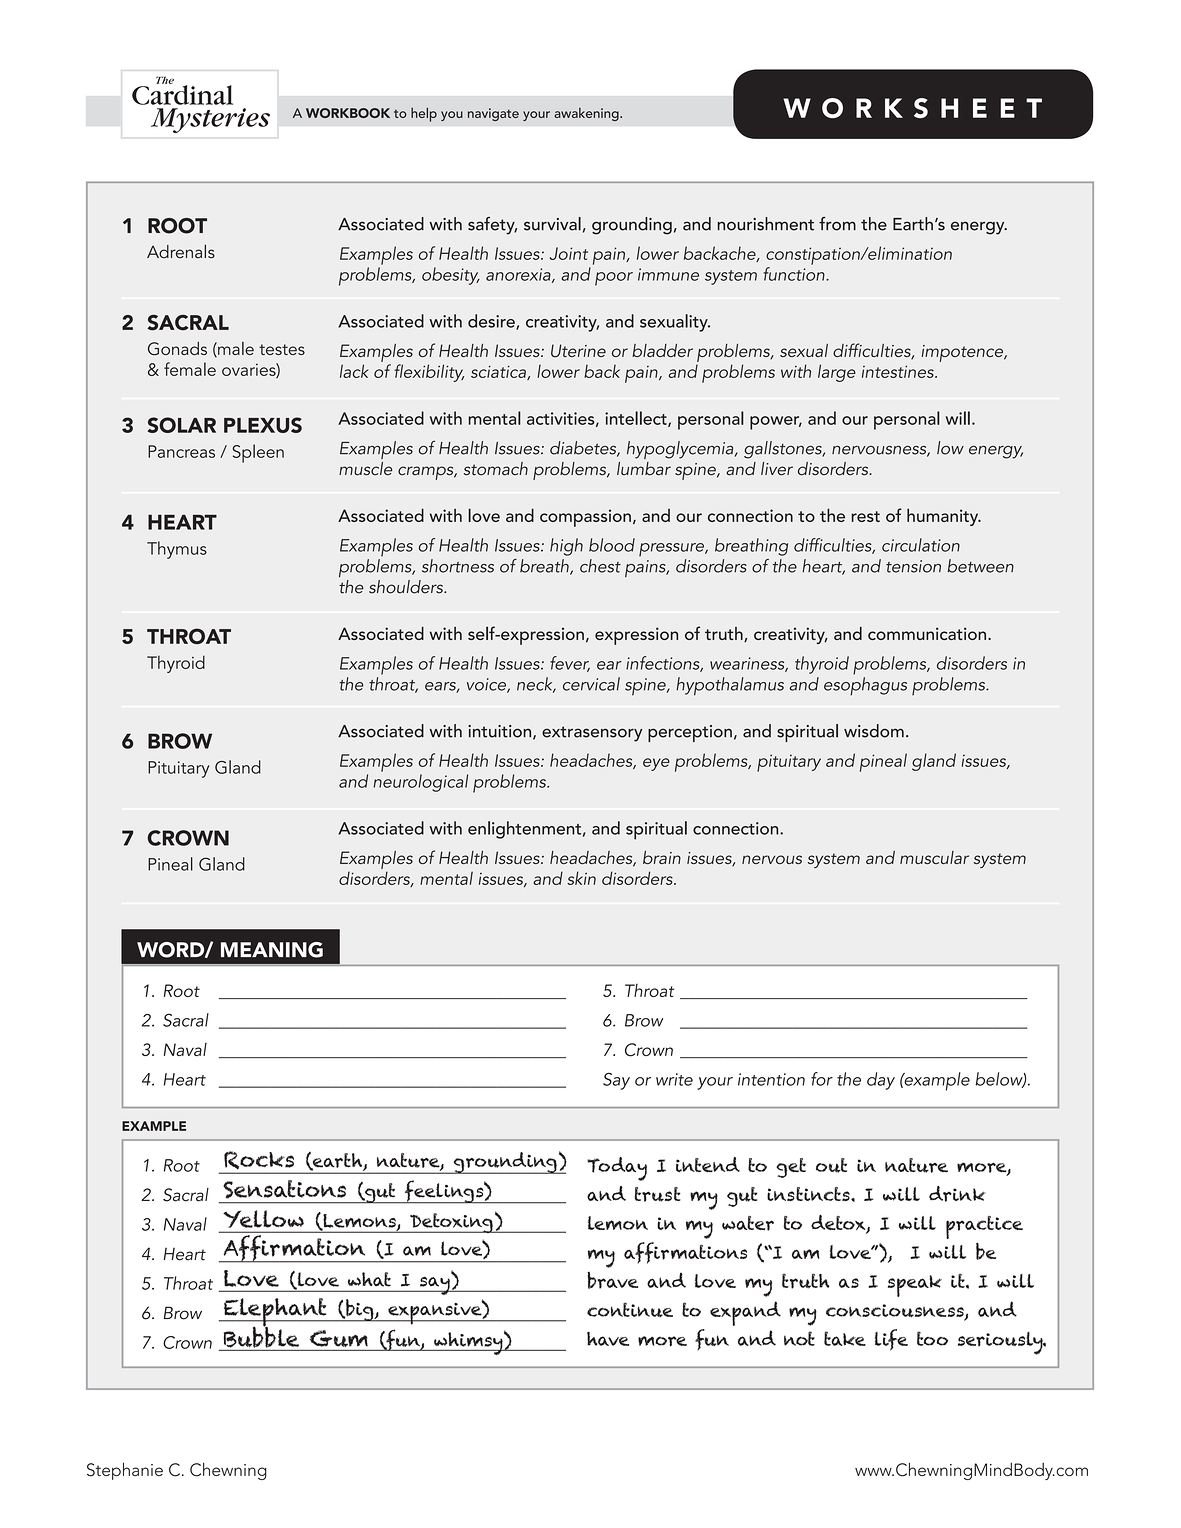 Image resolution: width=1181 pixels, height=1528 pixels. Describe the element at coordinates (210, 120) in the screenshot. I see `Mysteries` at that location.
